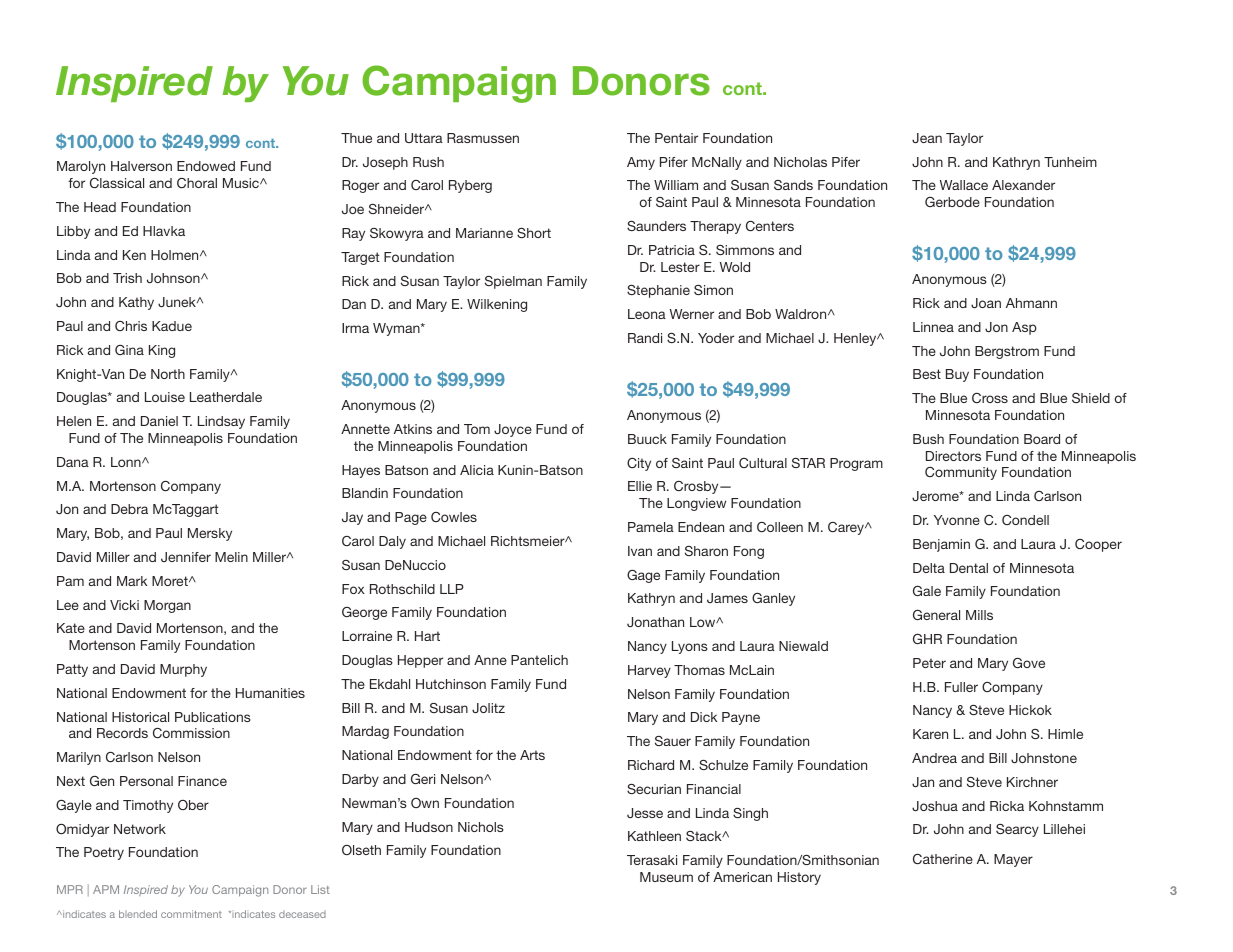 The image size is (1233, 952). Describe the element at coordinates (191, 914) in the screenshot. I see `commitment` at that location.
